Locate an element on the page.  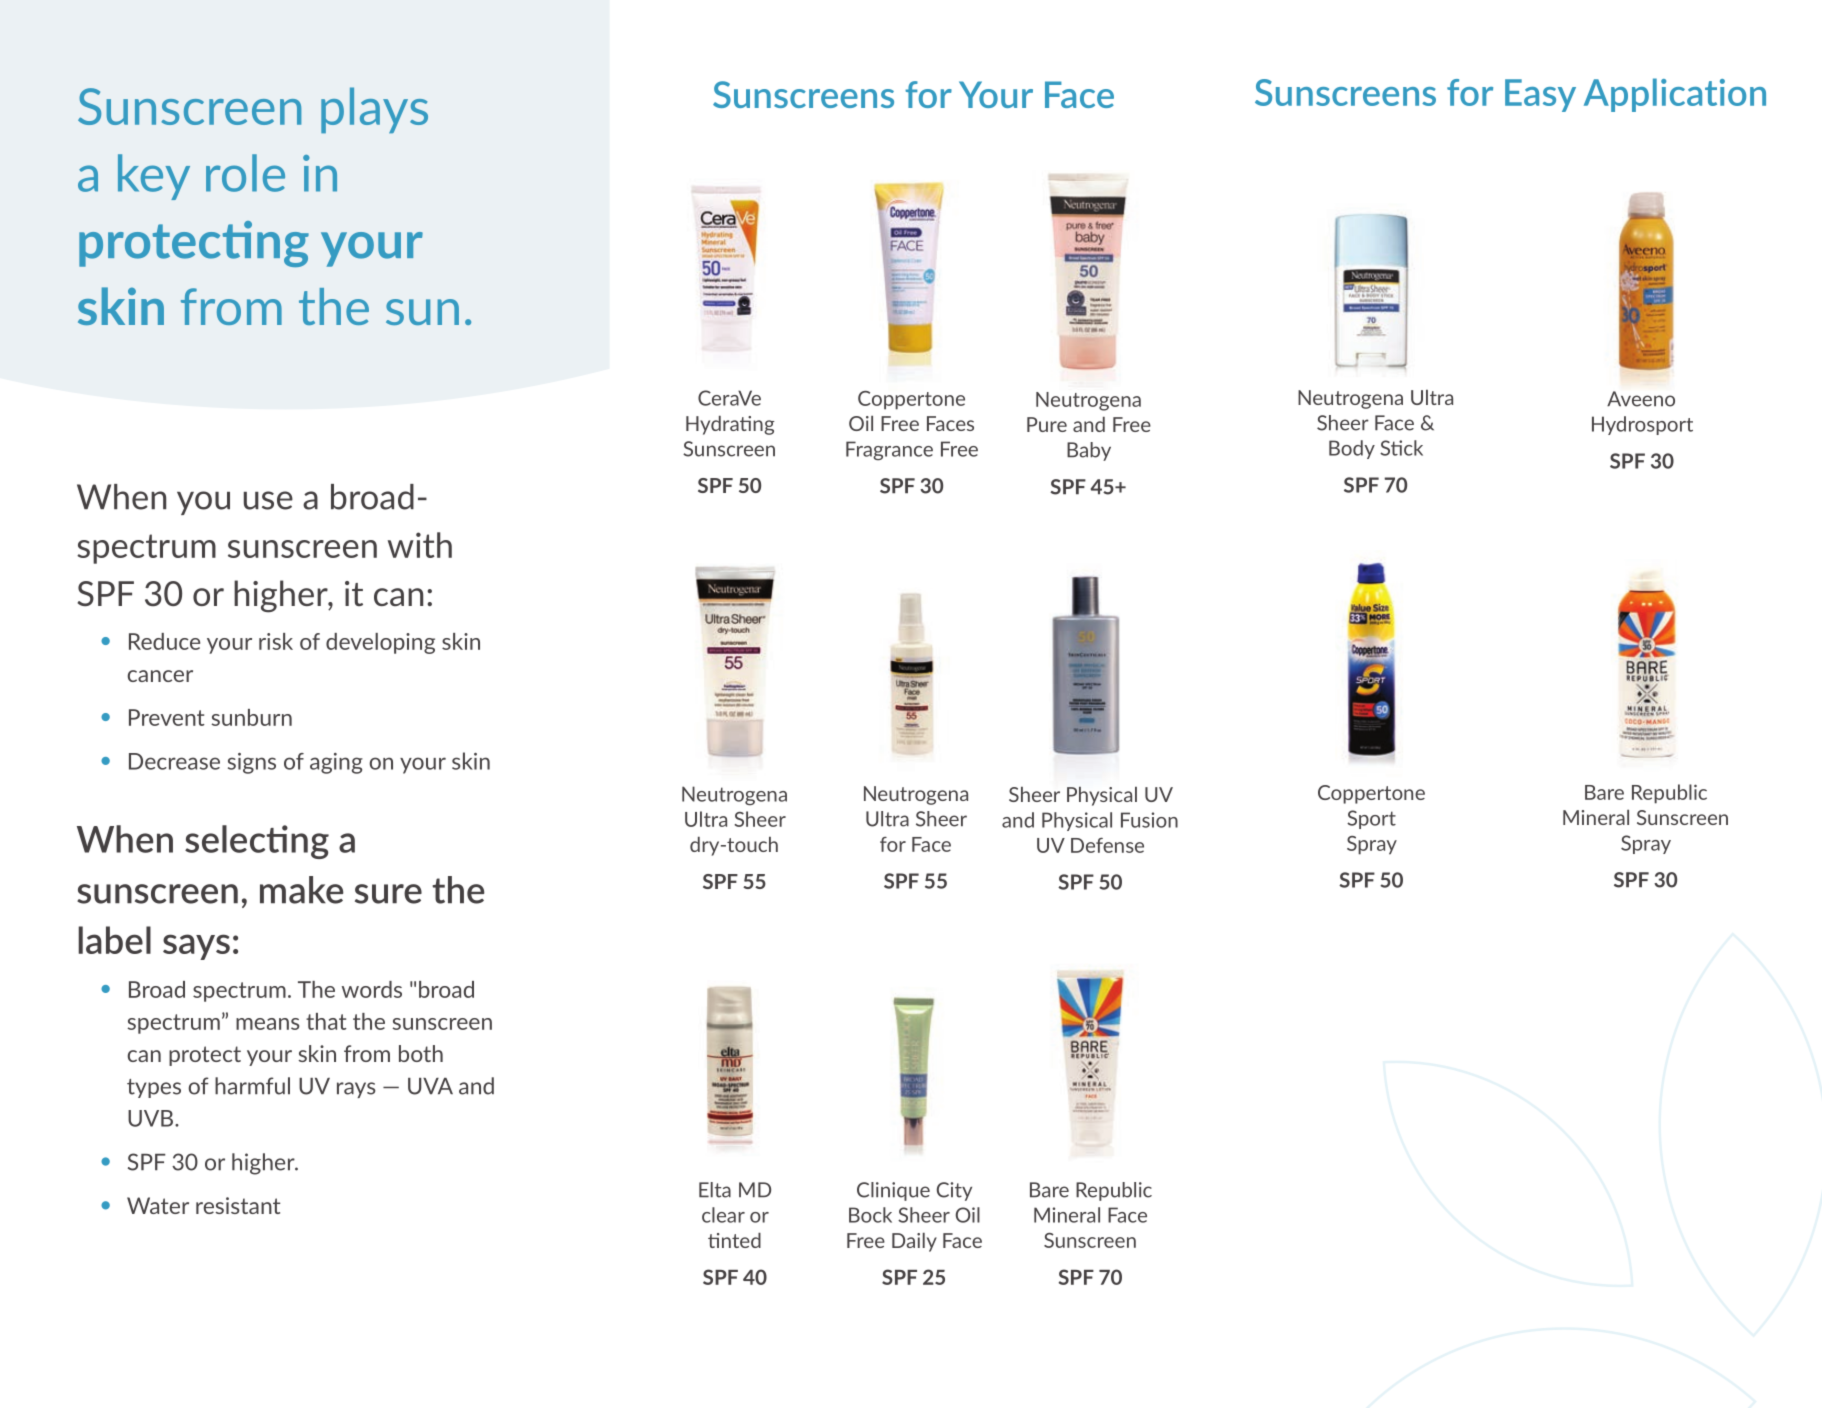
Daily is located at coordinates (914, 1242).
